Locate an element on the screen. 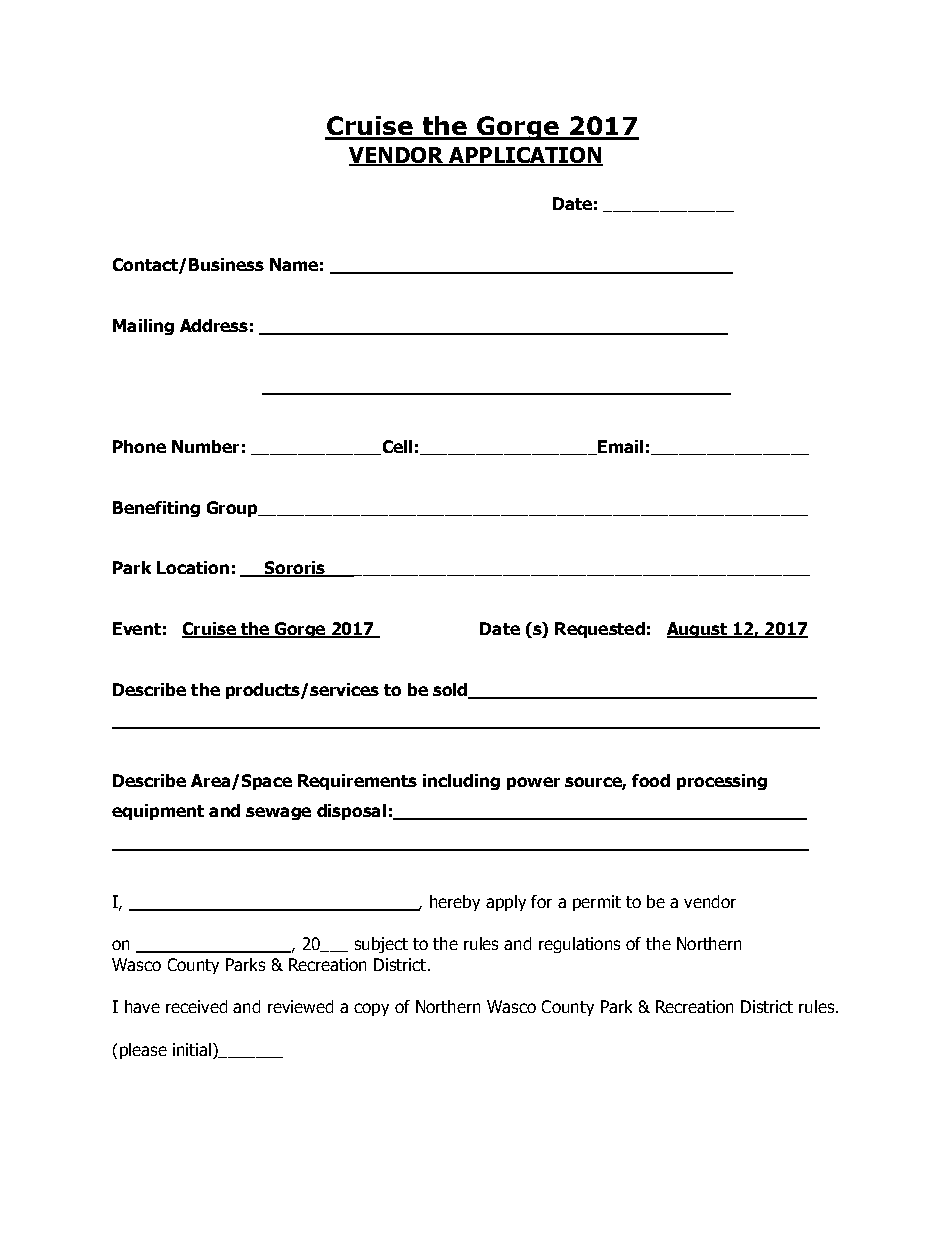  Address is located at coordinates (214, 325).
